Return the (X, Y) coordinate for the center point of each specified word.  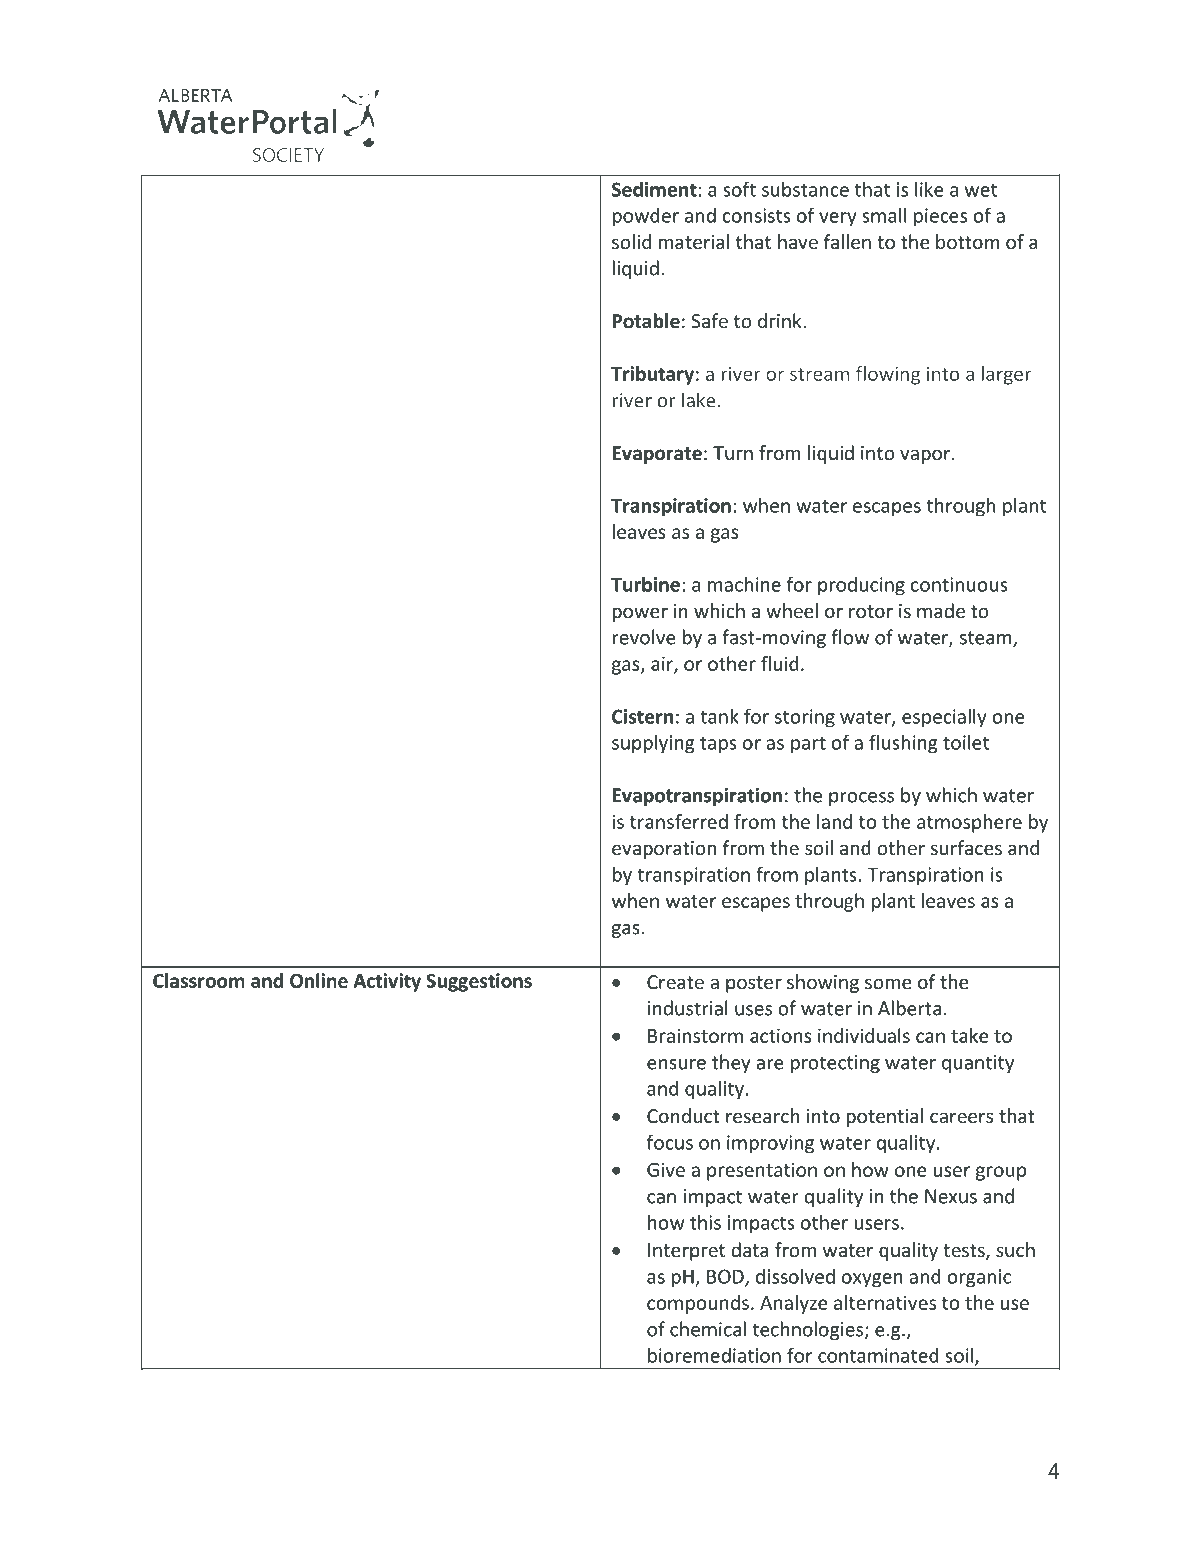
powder (646, 217)
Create (675, 982)
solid (631, 241)
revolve (644, 637)
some (888, 983)
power (640, 614)
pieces (940, 217)
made (941, 610)
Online (319, 980)
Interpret (686, 1252)
